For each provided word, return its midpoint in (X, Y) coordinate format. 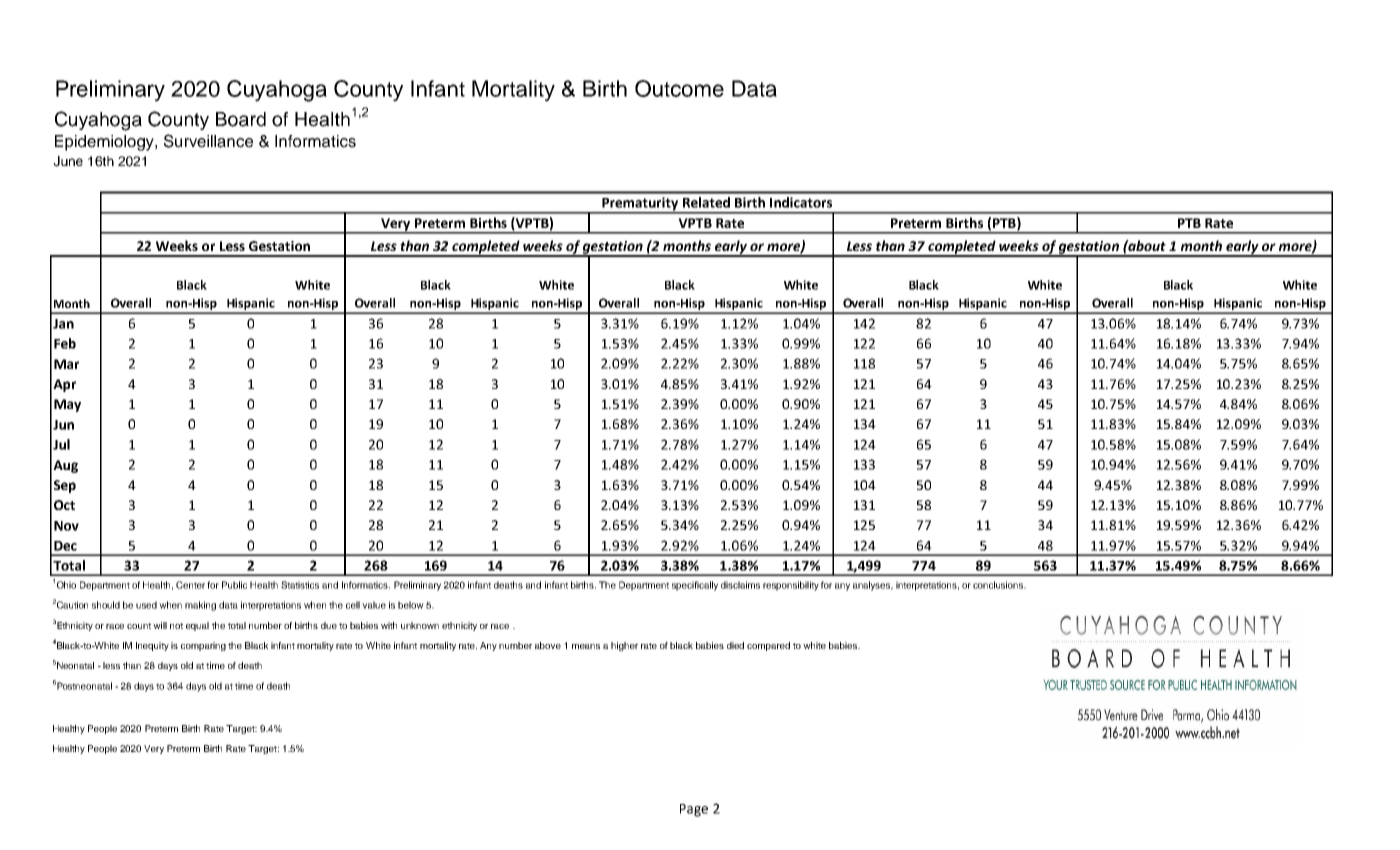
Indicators (801, 202)
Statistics (300, 585)
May (67, 405)
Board (241, 119)
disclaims (740, 585)
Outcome (679, 88)
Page (694, 810)
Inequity (152, 646)
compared (768, 646)
